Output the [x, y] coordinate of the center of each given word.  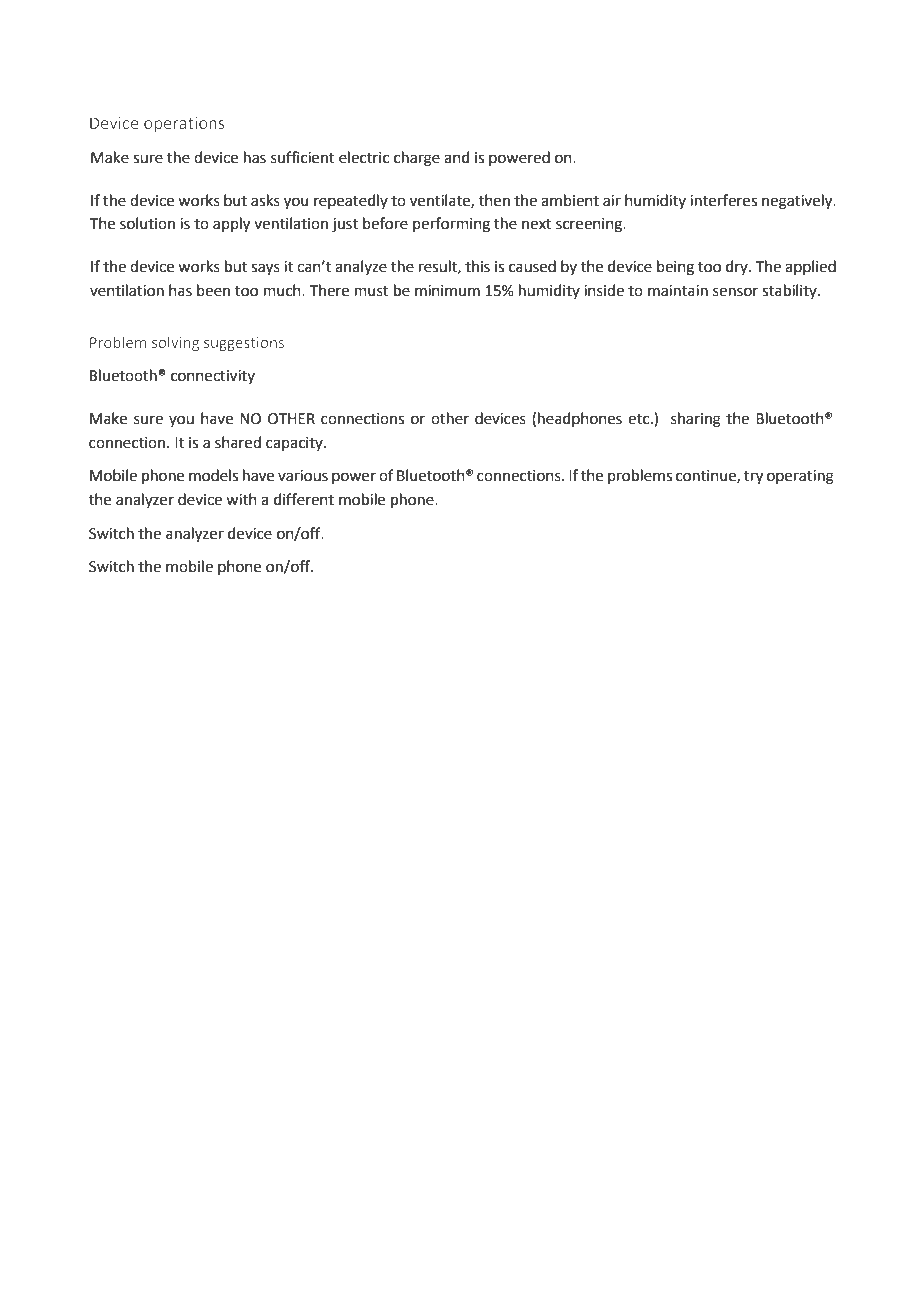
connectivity [213, 377]
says [265, 269]
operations [184, 125]
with [241, 499]
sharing [696, 420]
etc [640, 419]
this [477, 266]
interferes [723, 200]
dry [738, 267]
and [457, 157]
